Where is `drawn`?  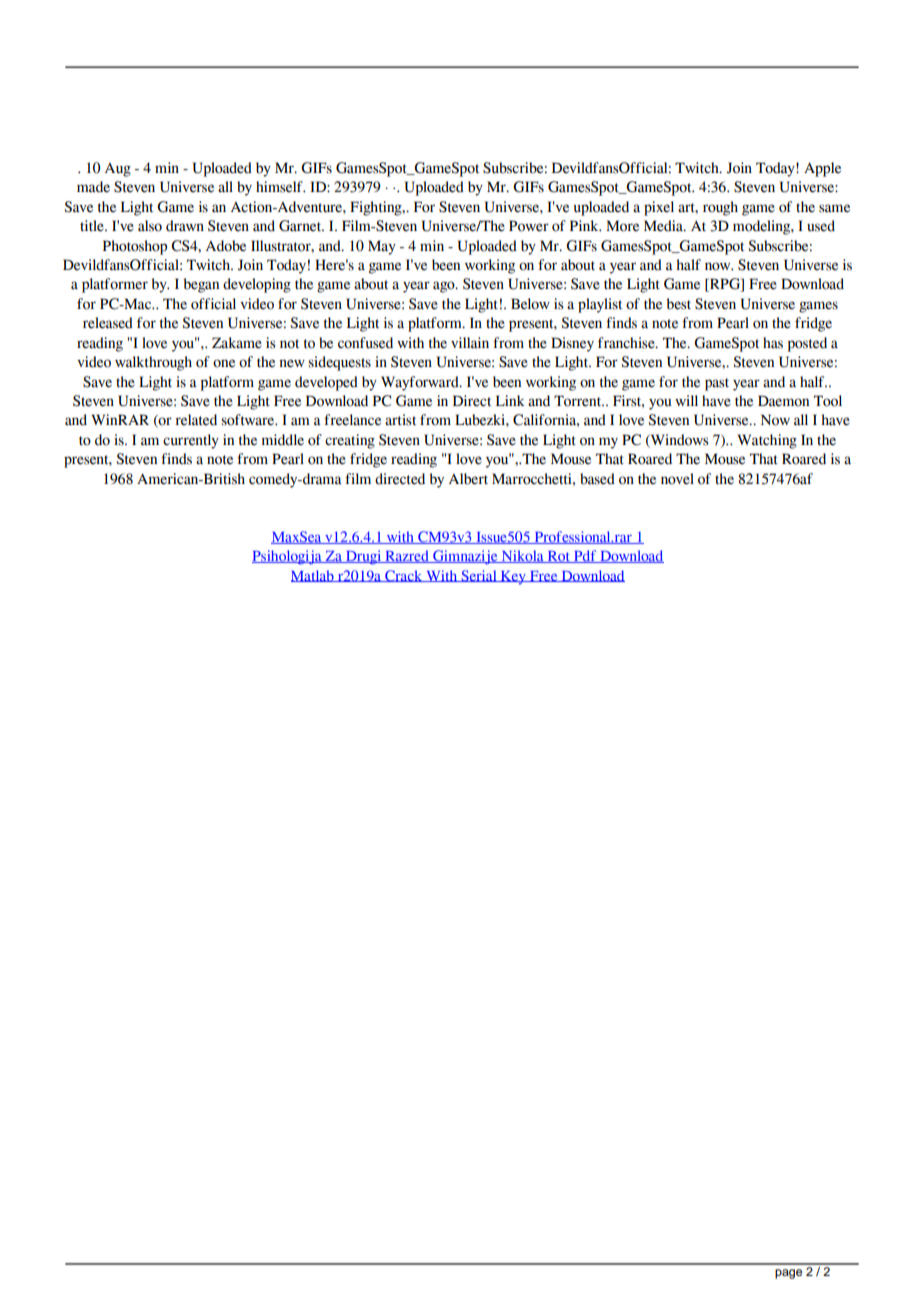
drawn is located at coordinates (185, 226).
